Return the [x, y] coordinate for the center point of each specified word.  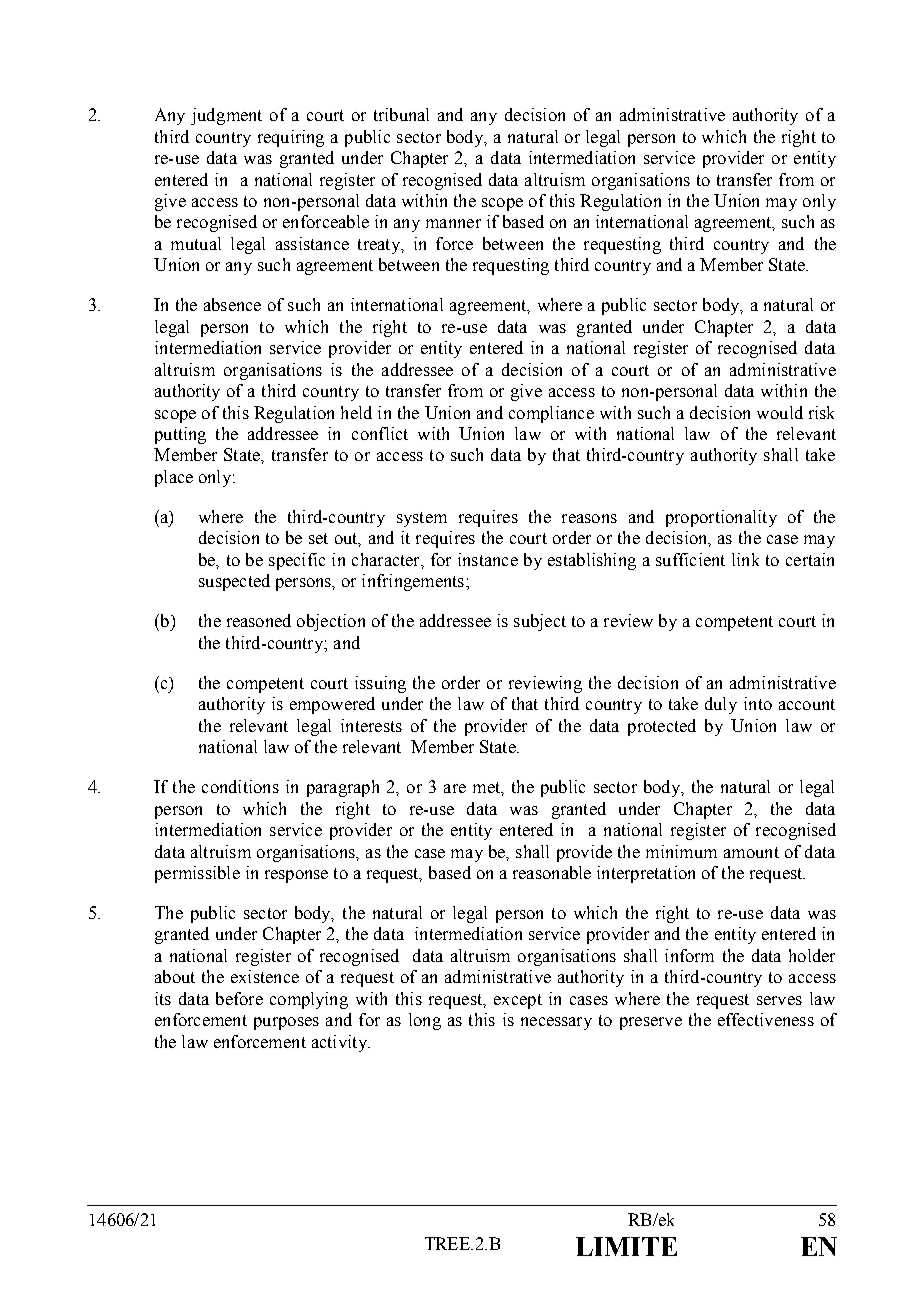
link [745, 559]
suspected [234, 582]
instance [488, 559]
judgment [226, 116]
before [239, 998]
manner [453, 223]
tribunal [401, 114]
